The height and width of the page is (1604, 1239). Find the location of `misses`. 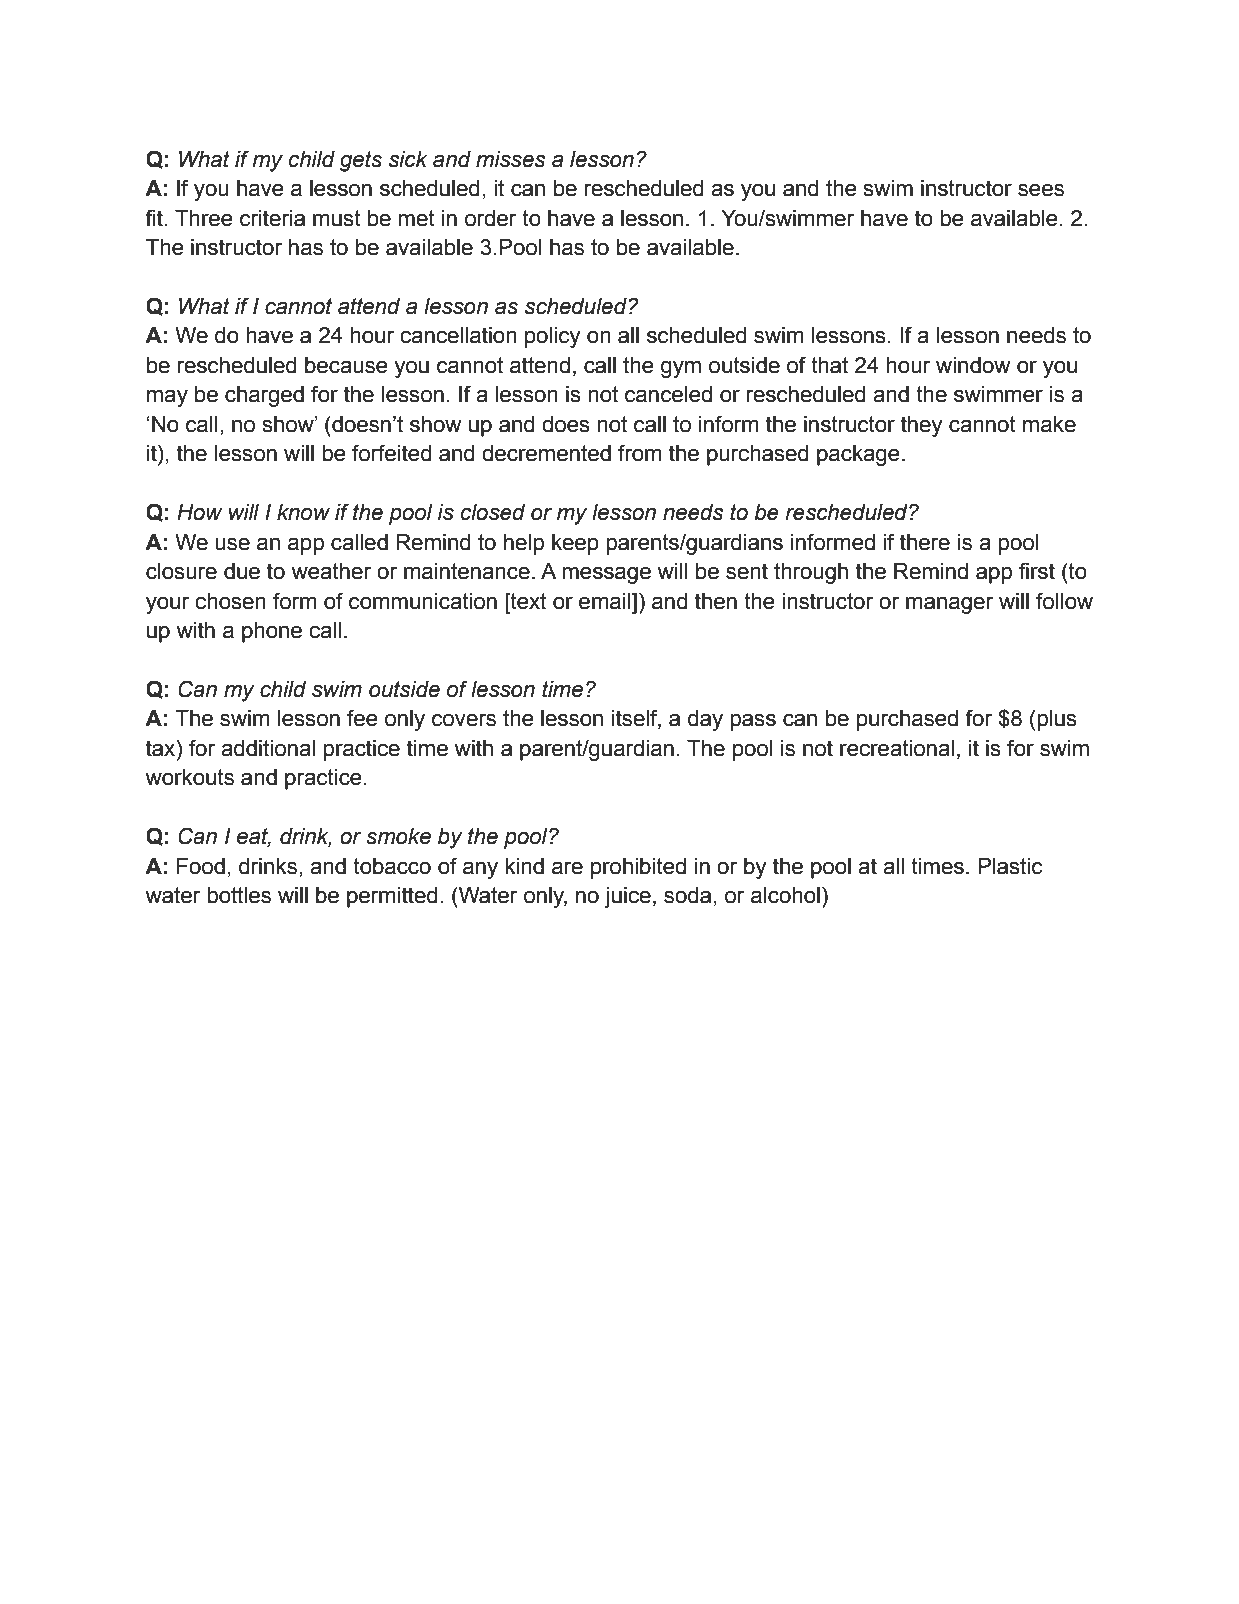

misses is located at coordinates (510, 159).
